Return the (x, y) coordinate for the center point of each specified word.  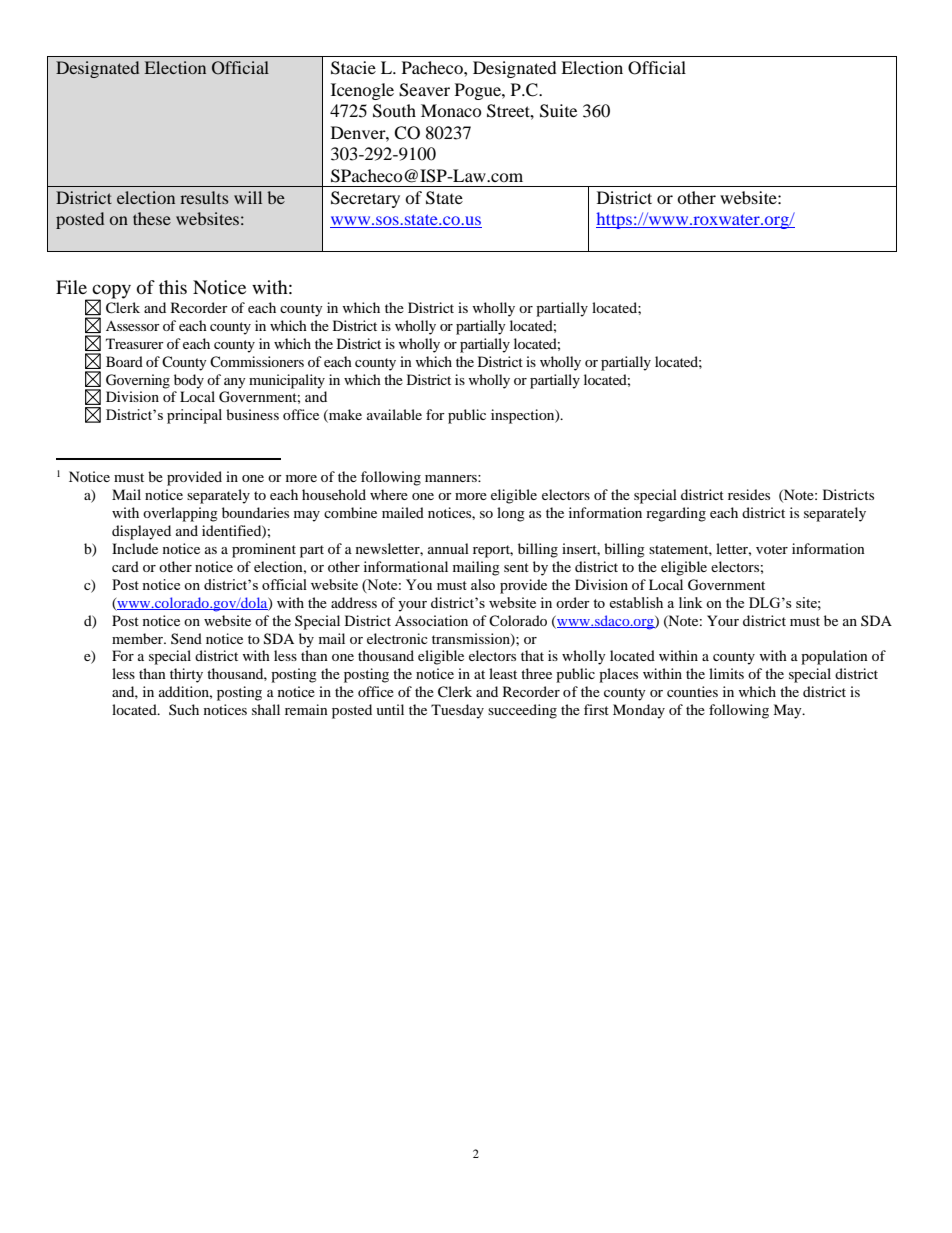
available (394, 414)
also (483, 584)
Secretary (365, 199)
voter (772, 549)
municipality (287, 381)
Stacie (353, 68)
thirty (186, 675)
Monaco (451, 110)
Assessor (133, 326)
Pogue (479, 91)
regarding (676, 514)
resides (749, 494)
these (152, 218)
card (125, 566)
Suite (558, 111)
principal (194, 416)
